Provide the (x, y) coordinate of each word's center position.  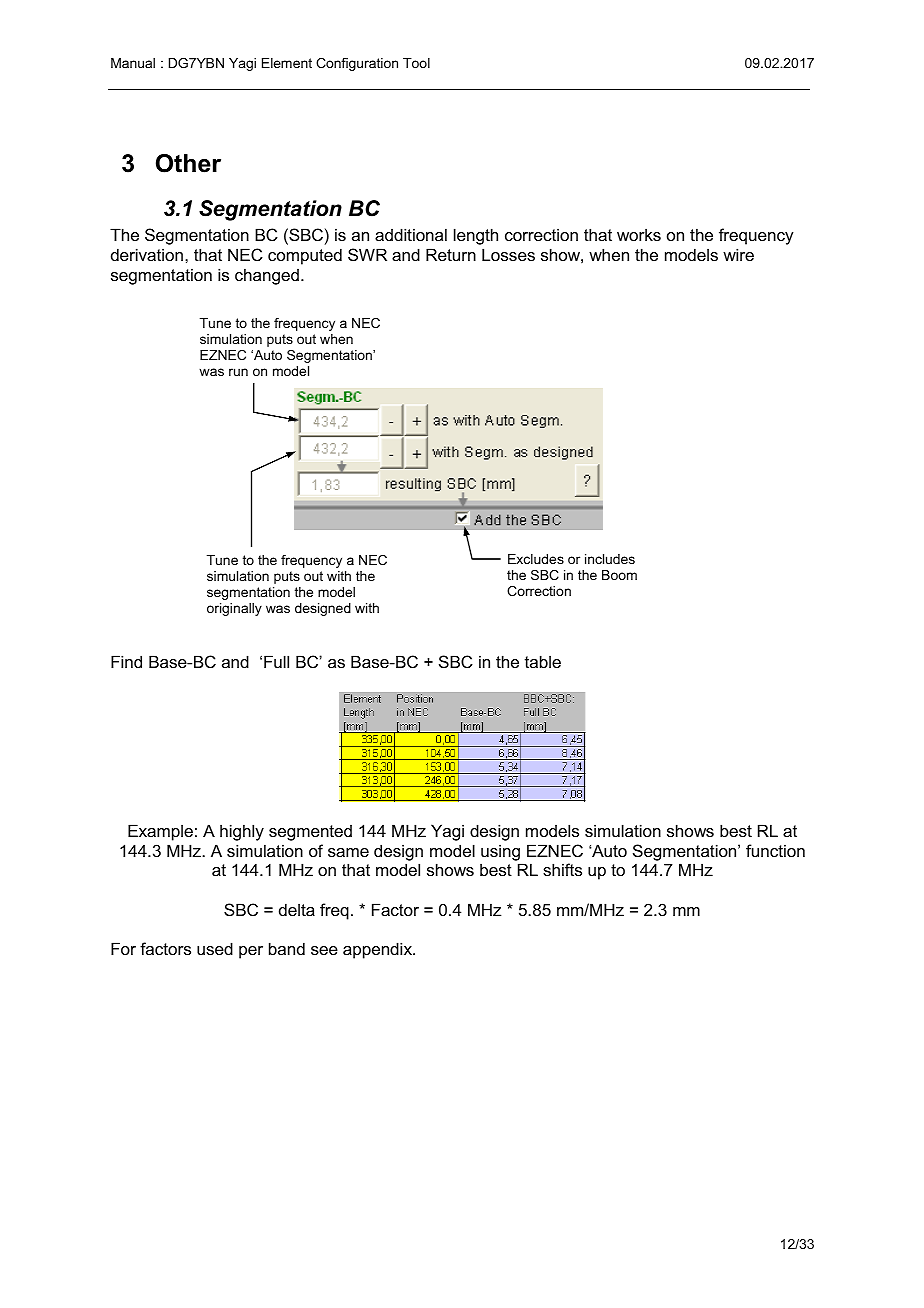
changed (267, 276)
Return (451, 254)
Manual (133, 63)
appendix (378, 950)
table (543, 661)
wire (738, 254)
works (639, 234)
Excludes (536, 559)
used (215, 948)
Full (276, 661)
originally (234, 609)
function (775, 850)
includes (610, 559)
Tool (416, 63)
